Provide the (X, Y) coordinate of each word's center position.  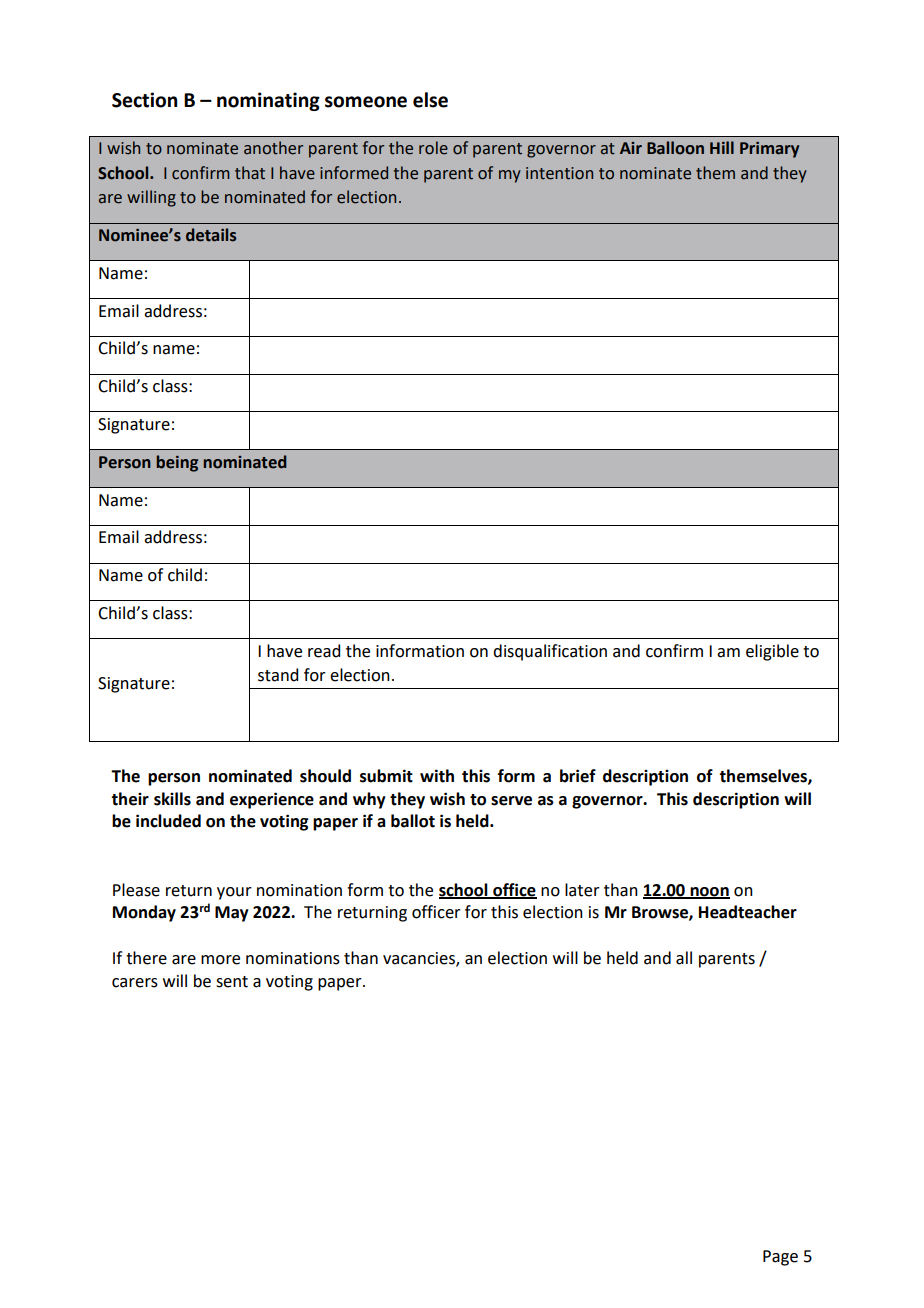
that (250, 173)
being (177, 463)
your (234, 893)
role (433, 148)
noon (709, 892)
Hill (722, 147)
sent (232, 982)
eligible (772, 652)
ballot (413, 821)
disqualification (550, 652)
